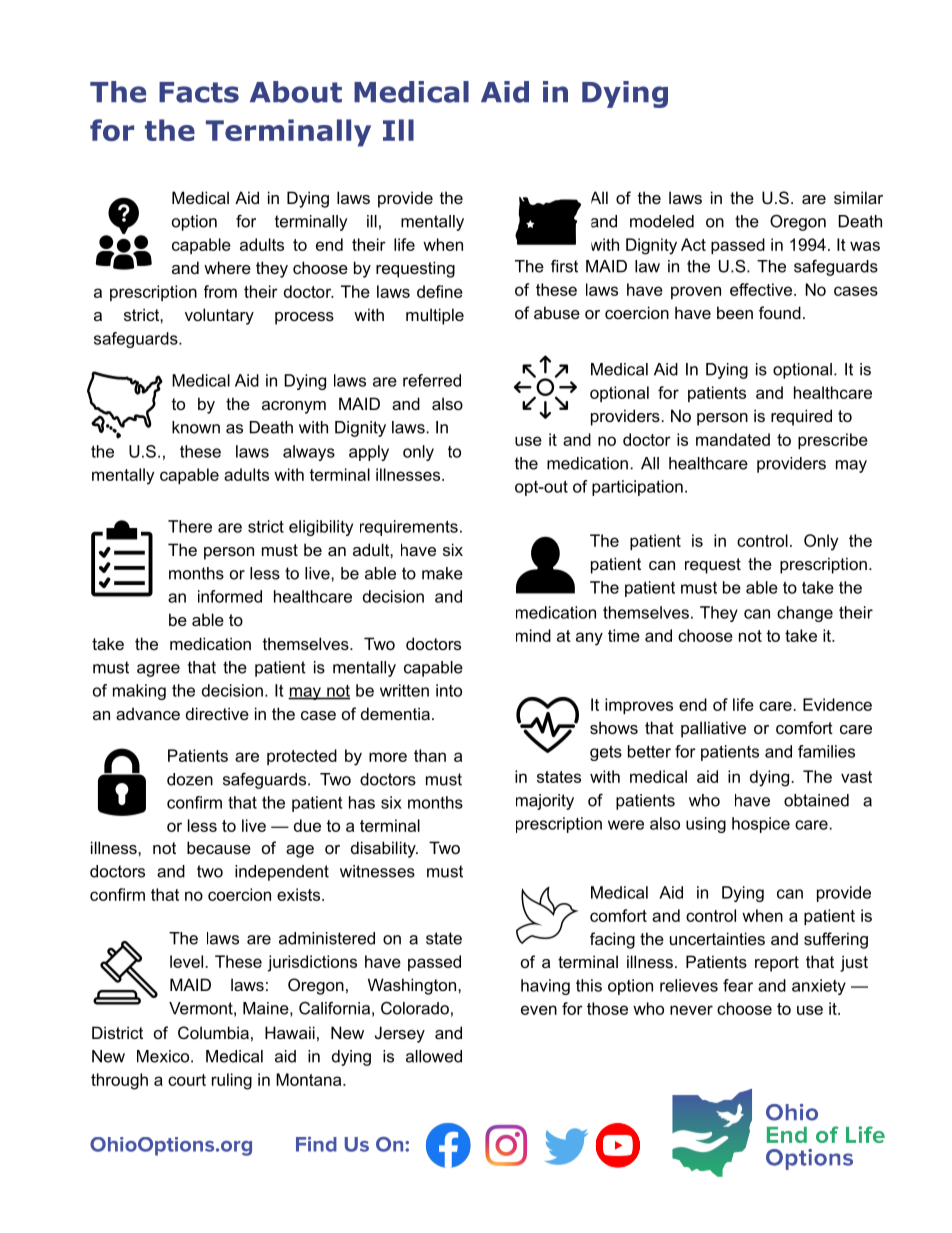 Image resolution: width=952 pixels, height=1233 pixels. Describe the element at coordinates (232, 1081) in the screenshot. I see `ruling` at that location.
